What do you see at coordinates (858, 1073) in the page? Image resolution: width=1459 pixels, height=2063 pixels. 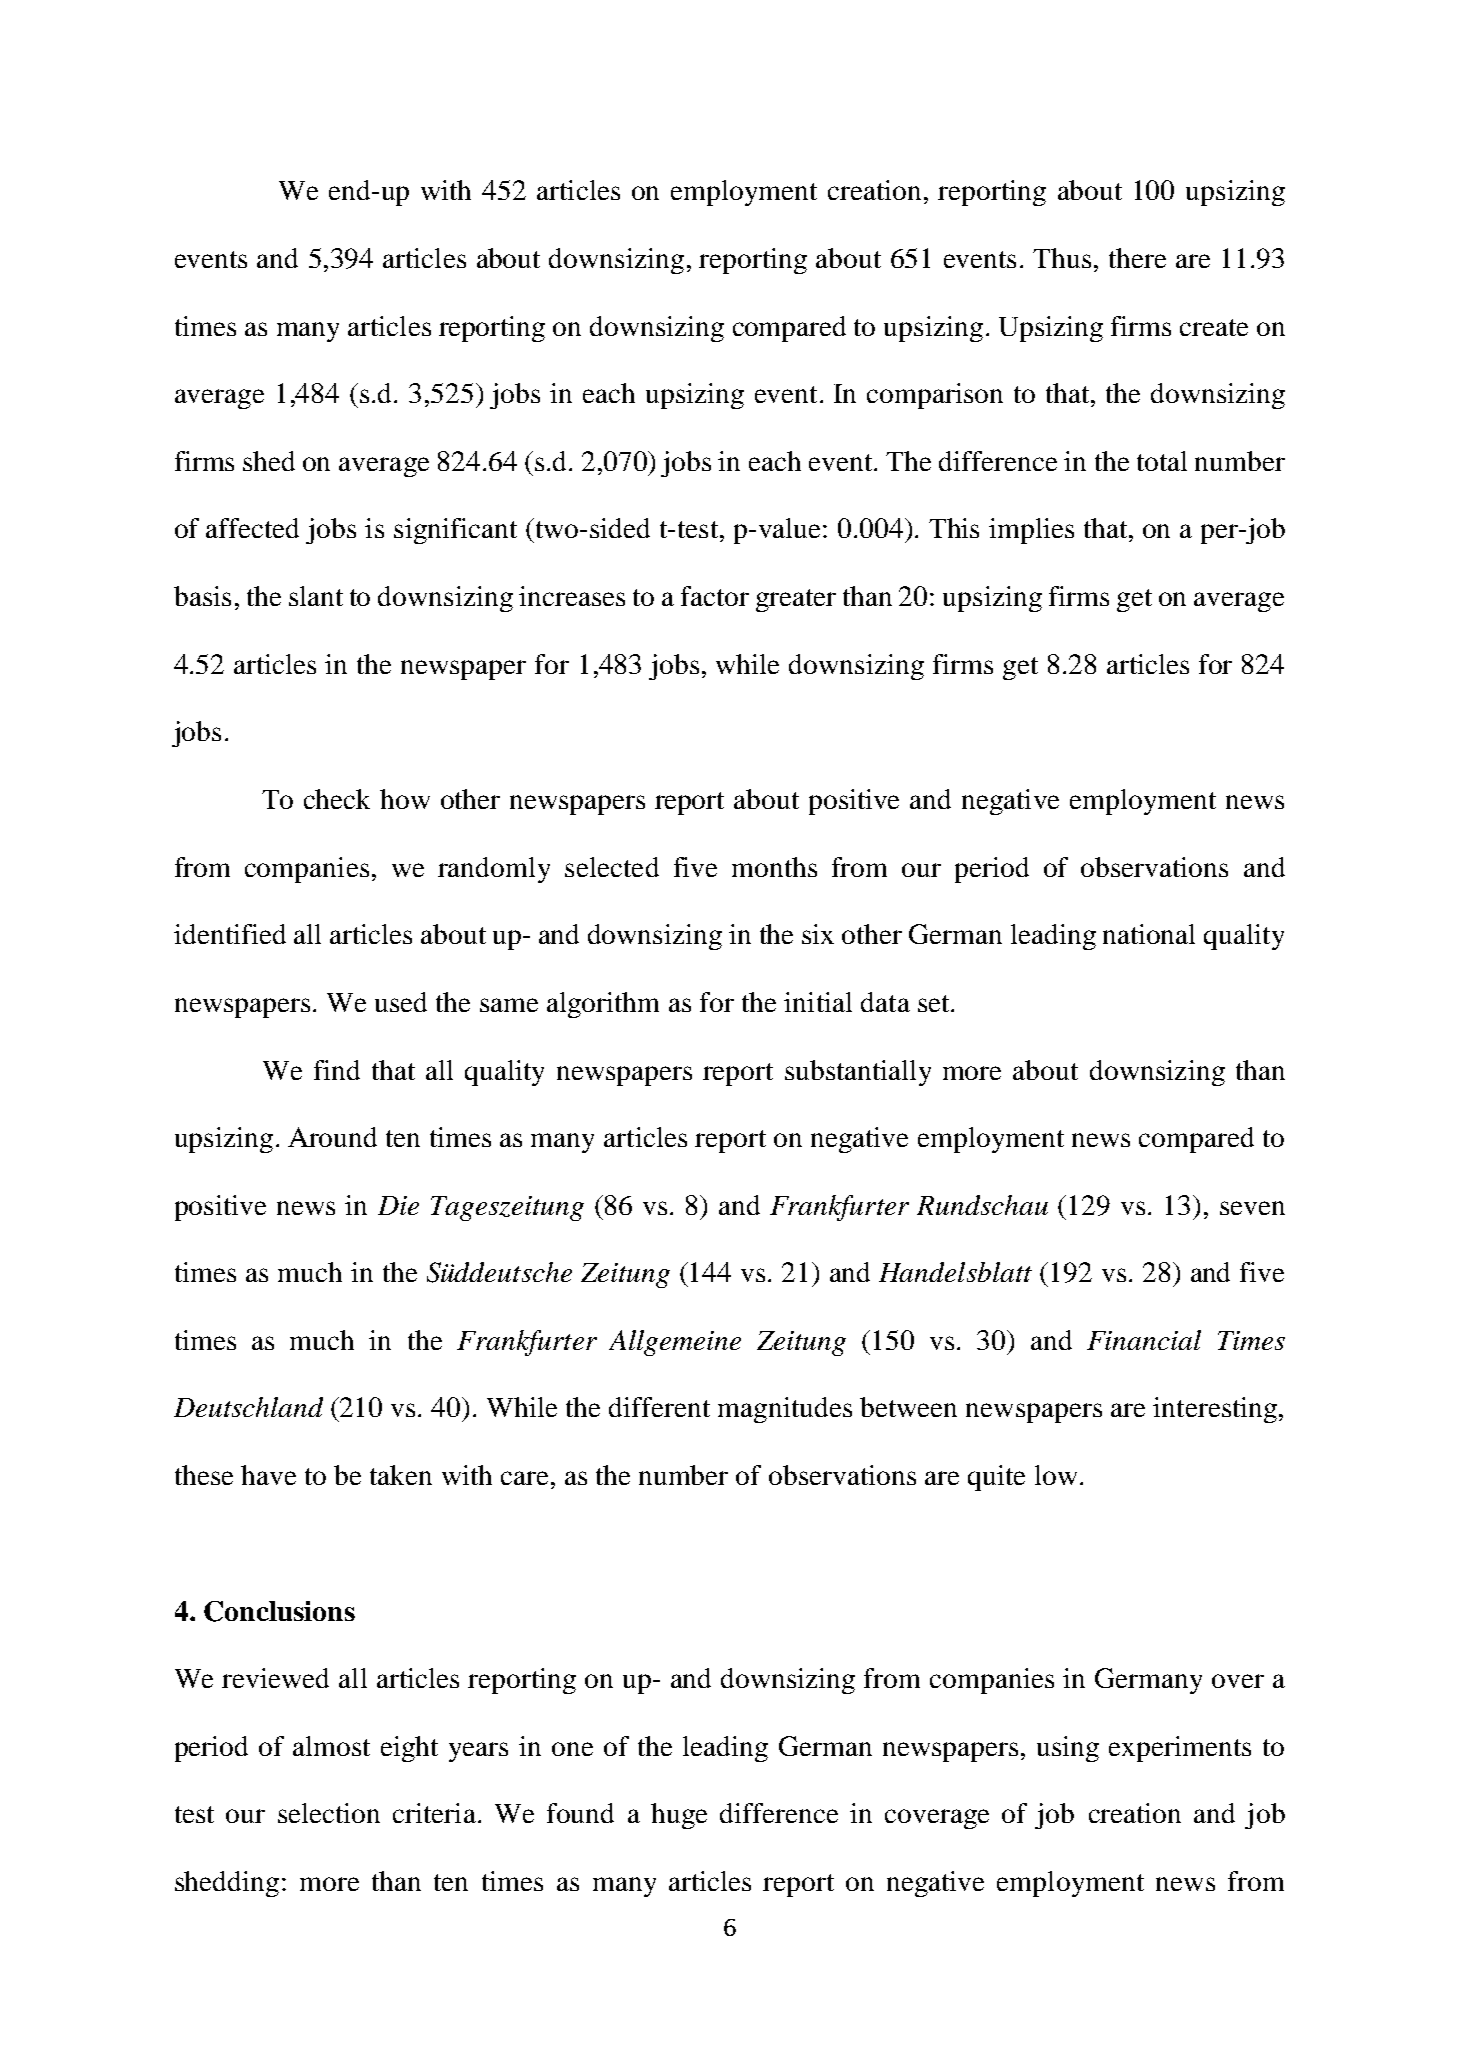 I see `substantially` at bounding box center [858, 1073].
